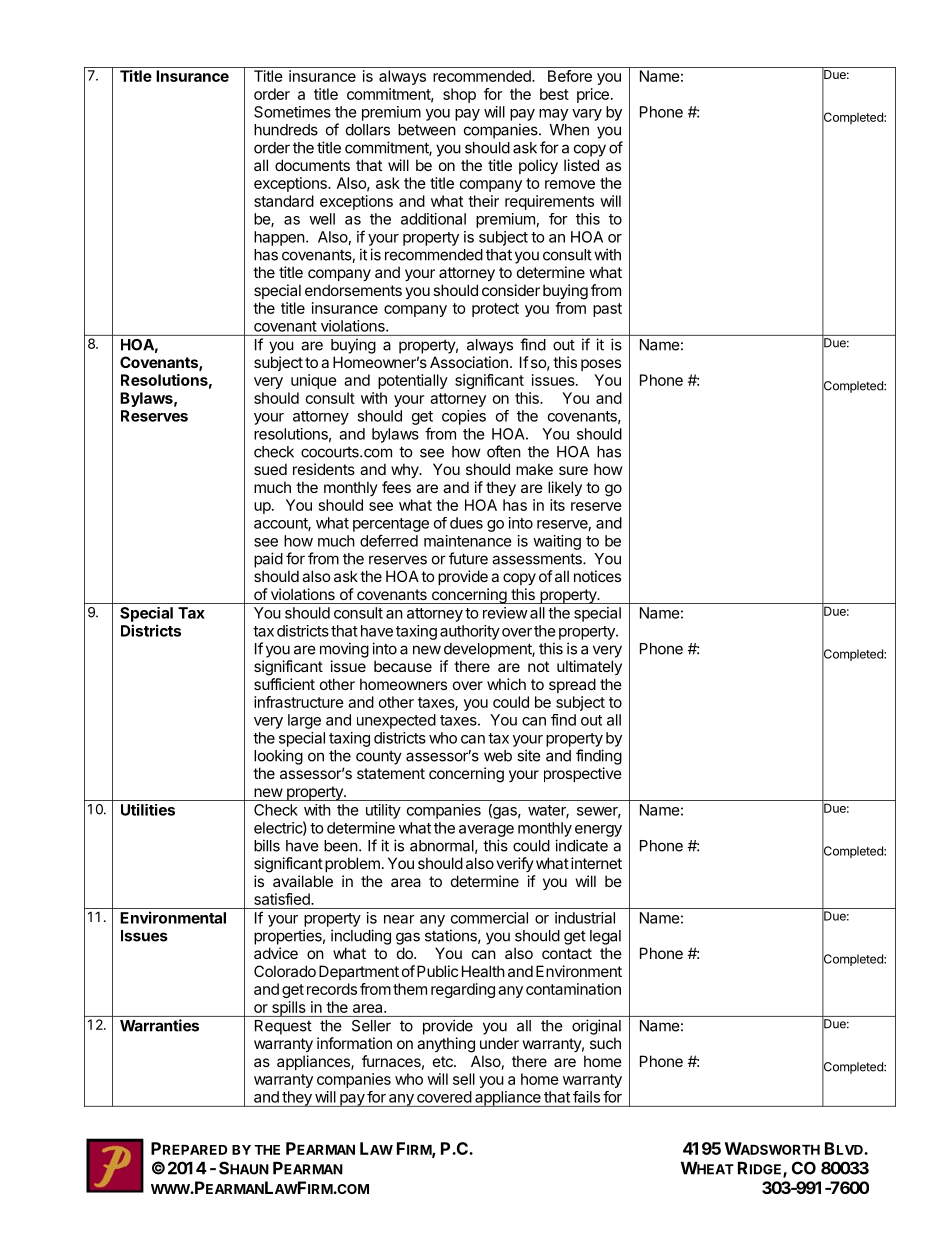 This screenshot has width=952, height=1233. What do you see at coordinates (553, 115) in the screenshot?
I see `may` at bounding box center [553, 115].
